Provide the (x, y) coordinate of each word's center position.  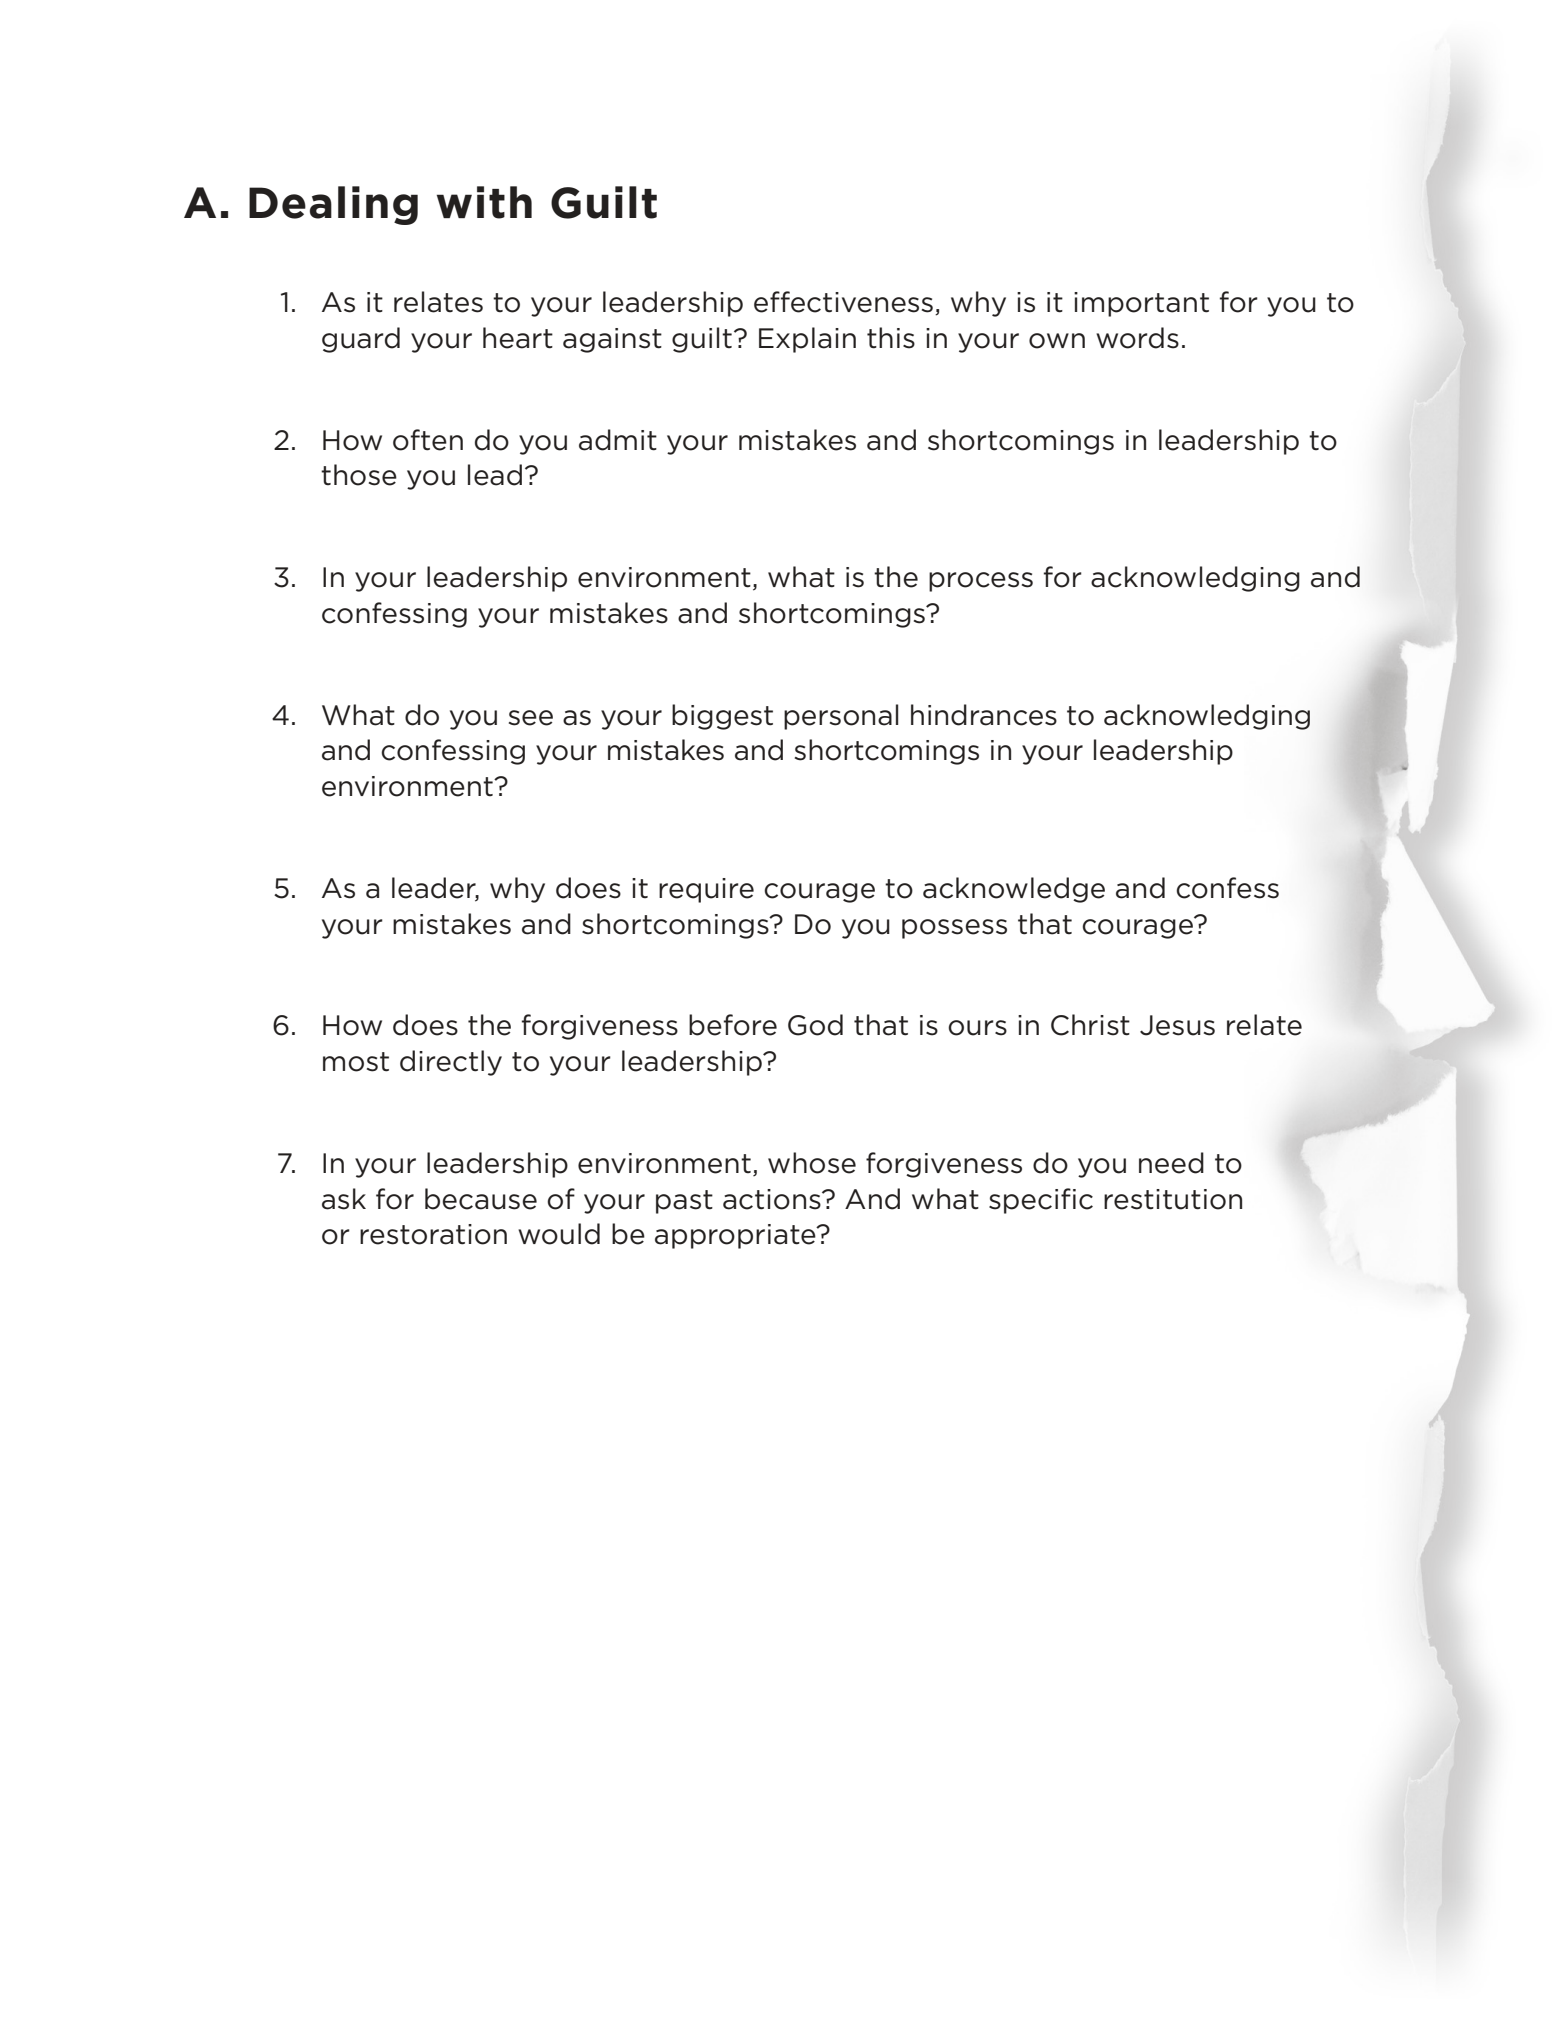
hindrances (984, 715)
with (484, 202)
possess (954, 929)
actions (773, 1199)
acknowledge (1014, 890)
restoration (433, 1234)
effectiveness (843, 302)
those (359, 475)
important (1141, 304)
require (706, 890)
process (981, 582)
